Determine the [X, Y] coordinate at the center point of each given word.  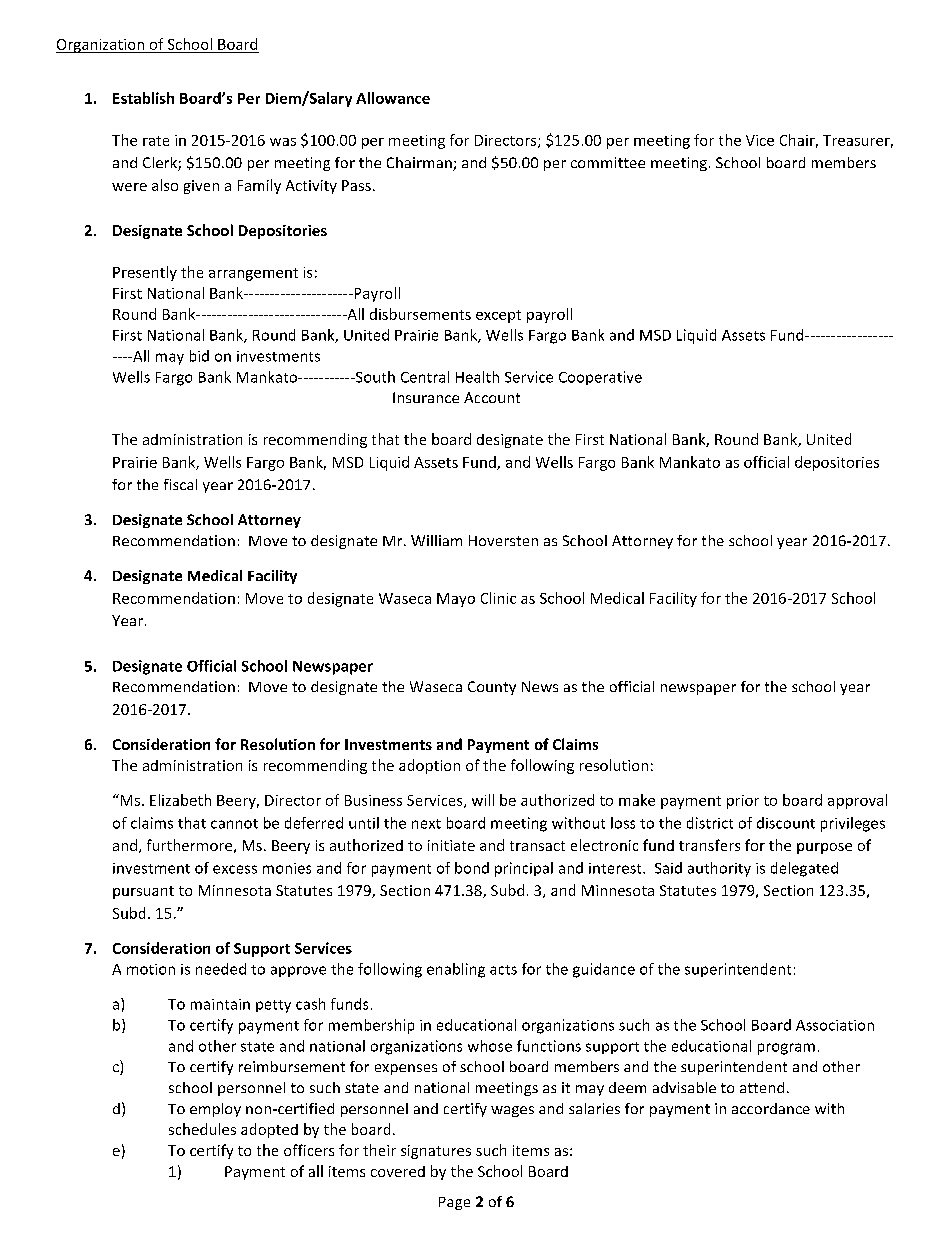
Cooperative [600, 378]
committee [608, 162]
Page [454, 1203]
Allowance [393, 98]
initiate [451, 845]
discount [786, 823]
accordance [771, 1108]
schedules [202, 1129]
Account [492, 397]
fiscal [180, 484]
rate [156, 141]
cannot [234, 824]
